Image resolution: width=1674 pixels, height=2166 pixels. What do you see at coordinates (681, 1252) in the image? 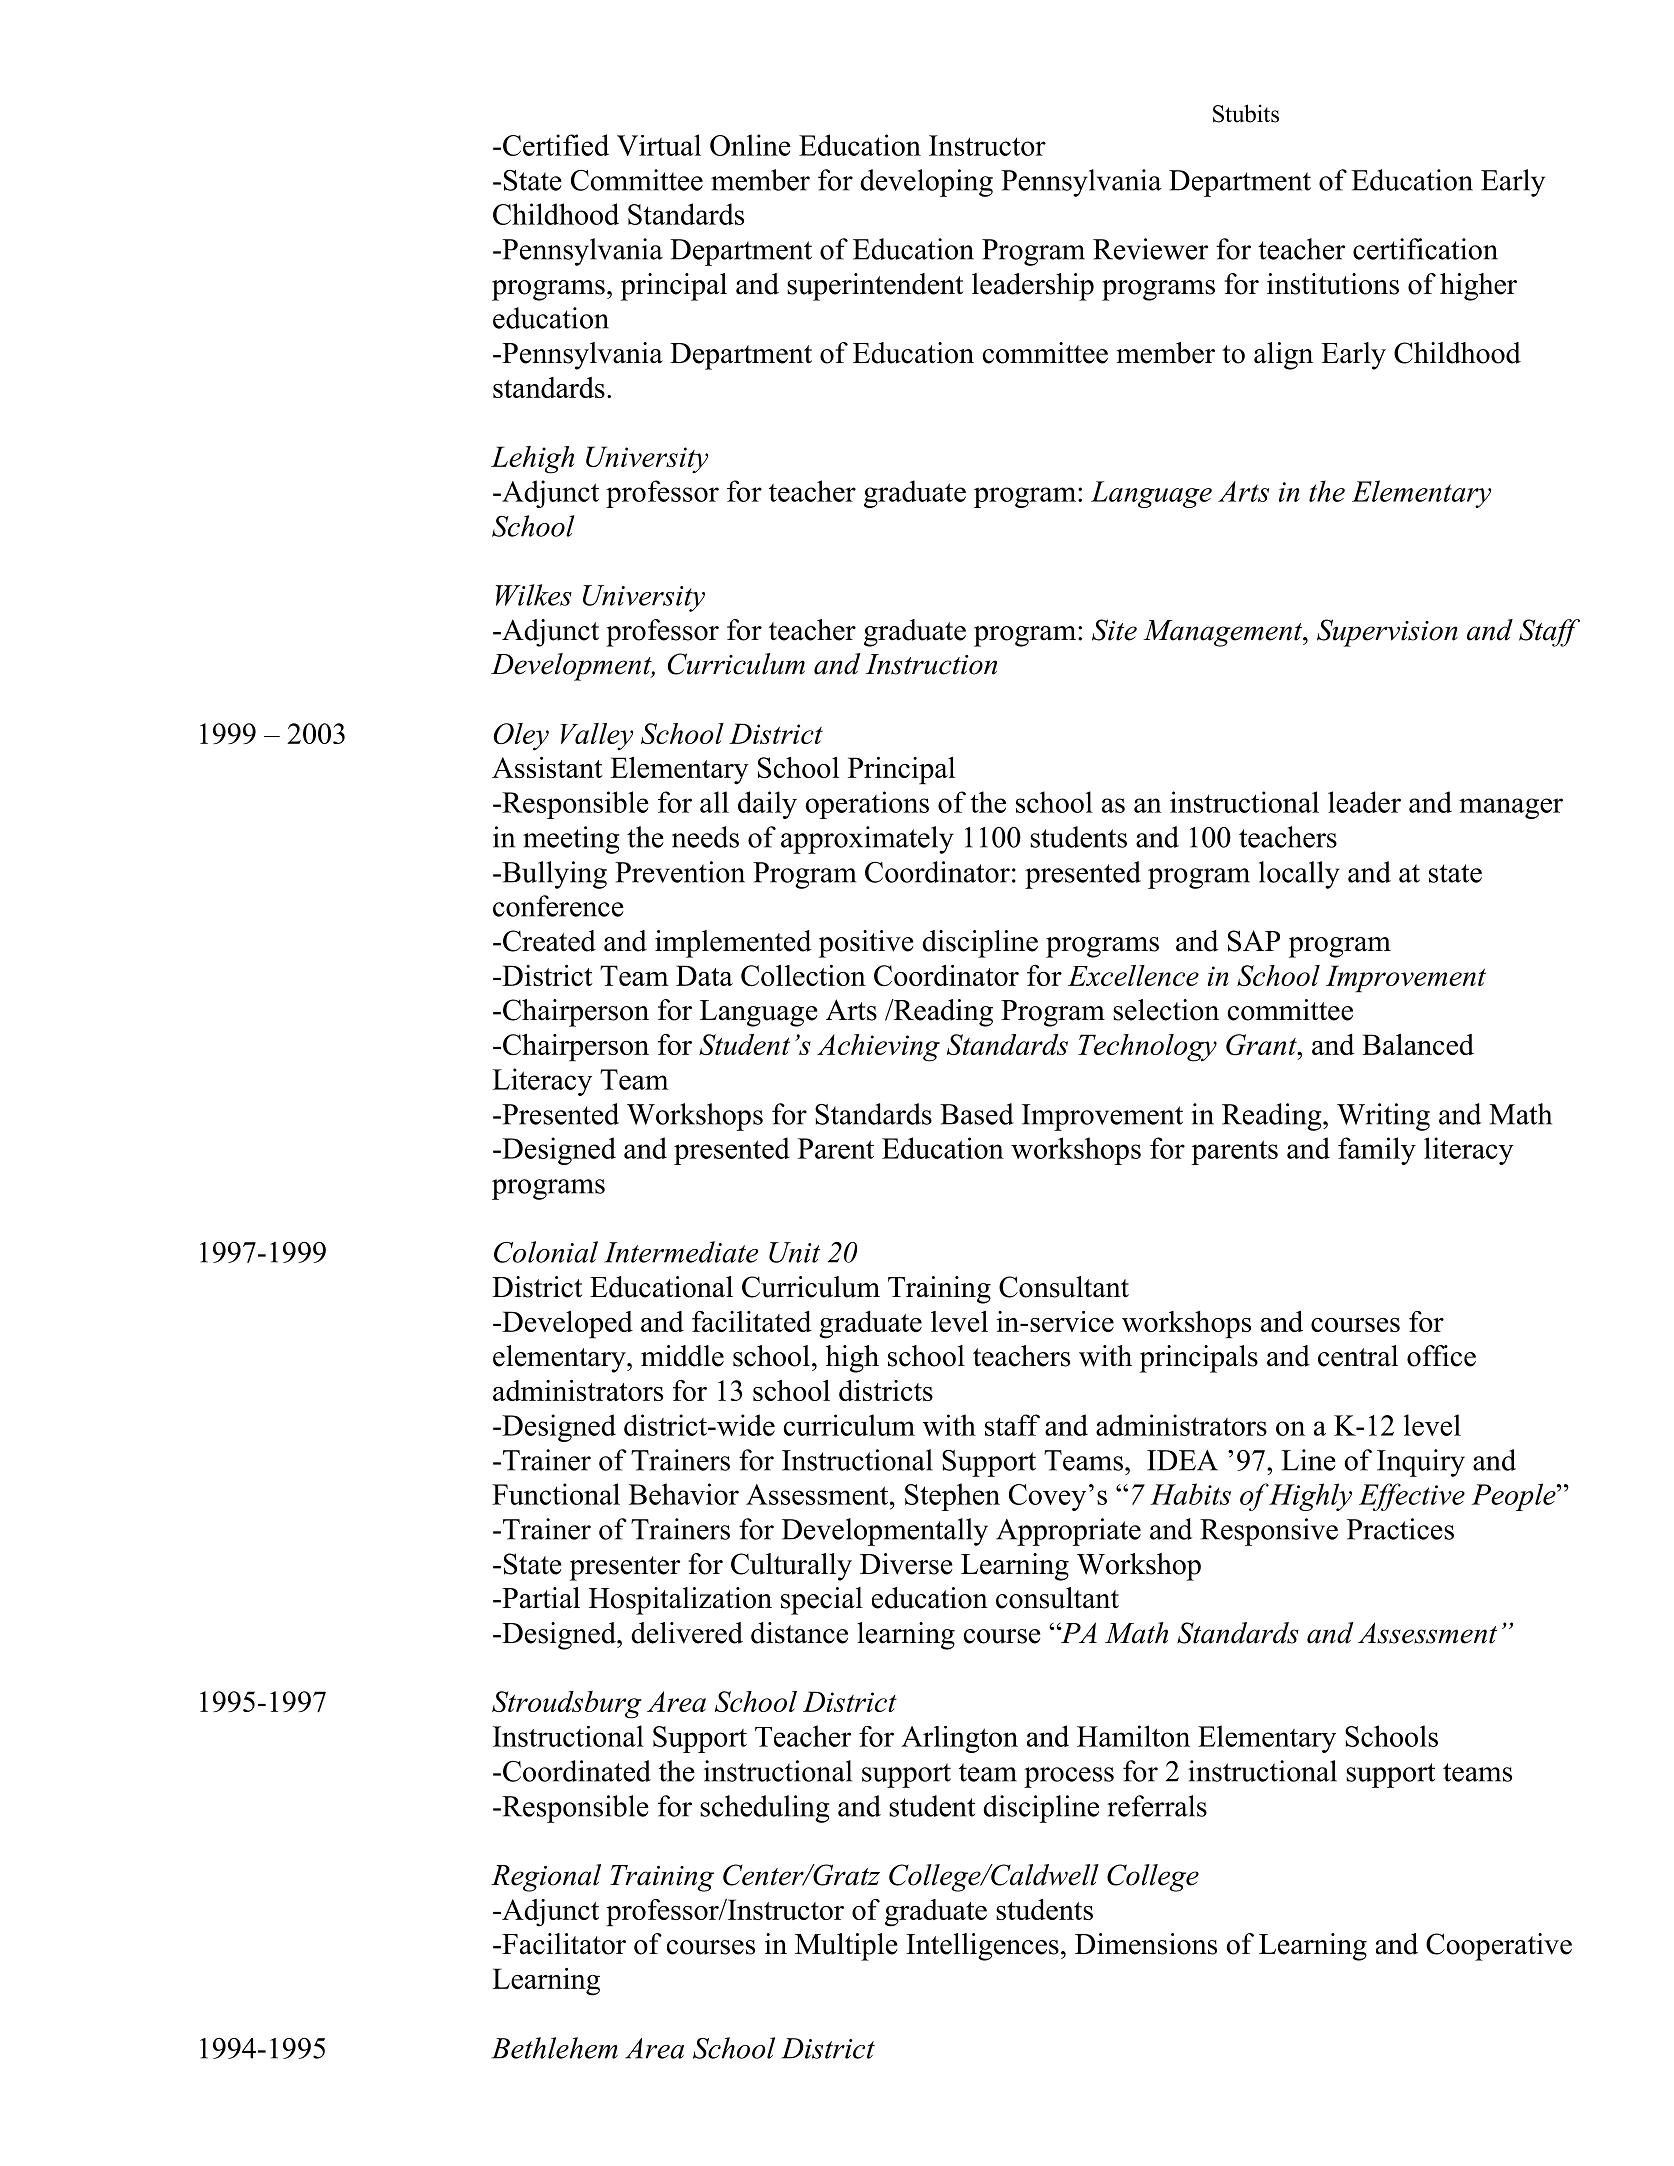
I see `Intermediate` at bounding box center [681, 1252].
